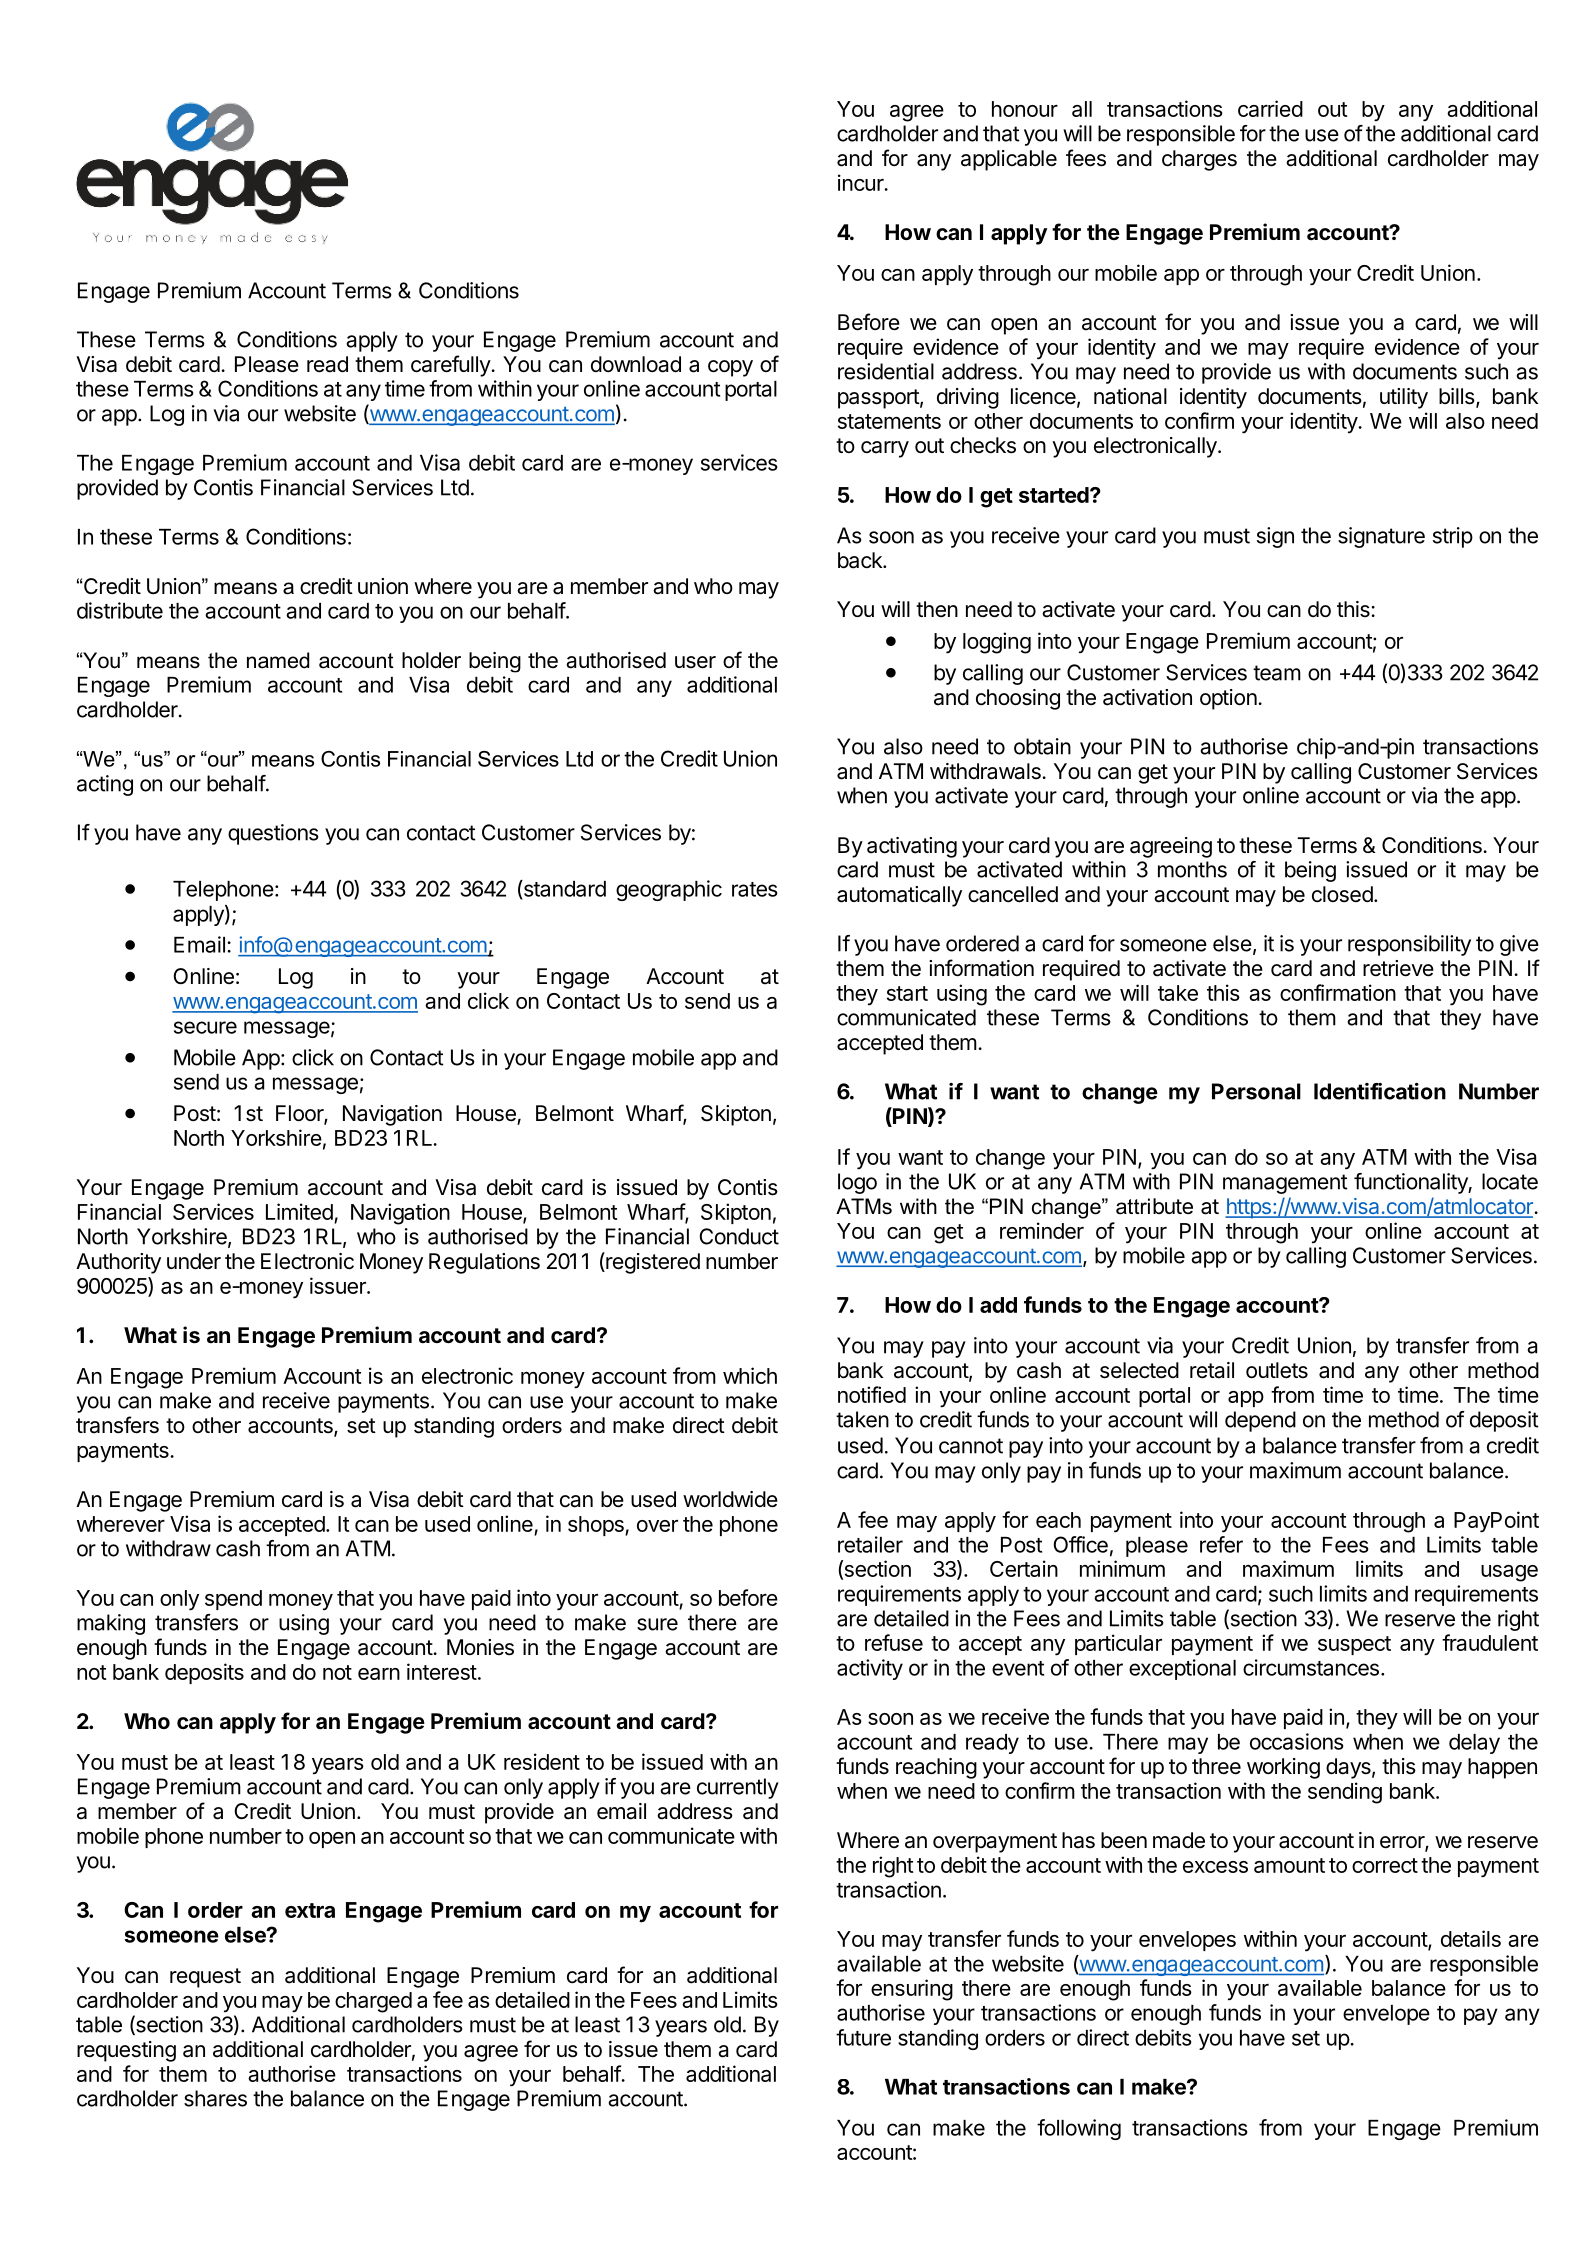 Image resolution: width=1595 pixels, height=2256 pixels. I want to click on incur, so click(862, 182).
